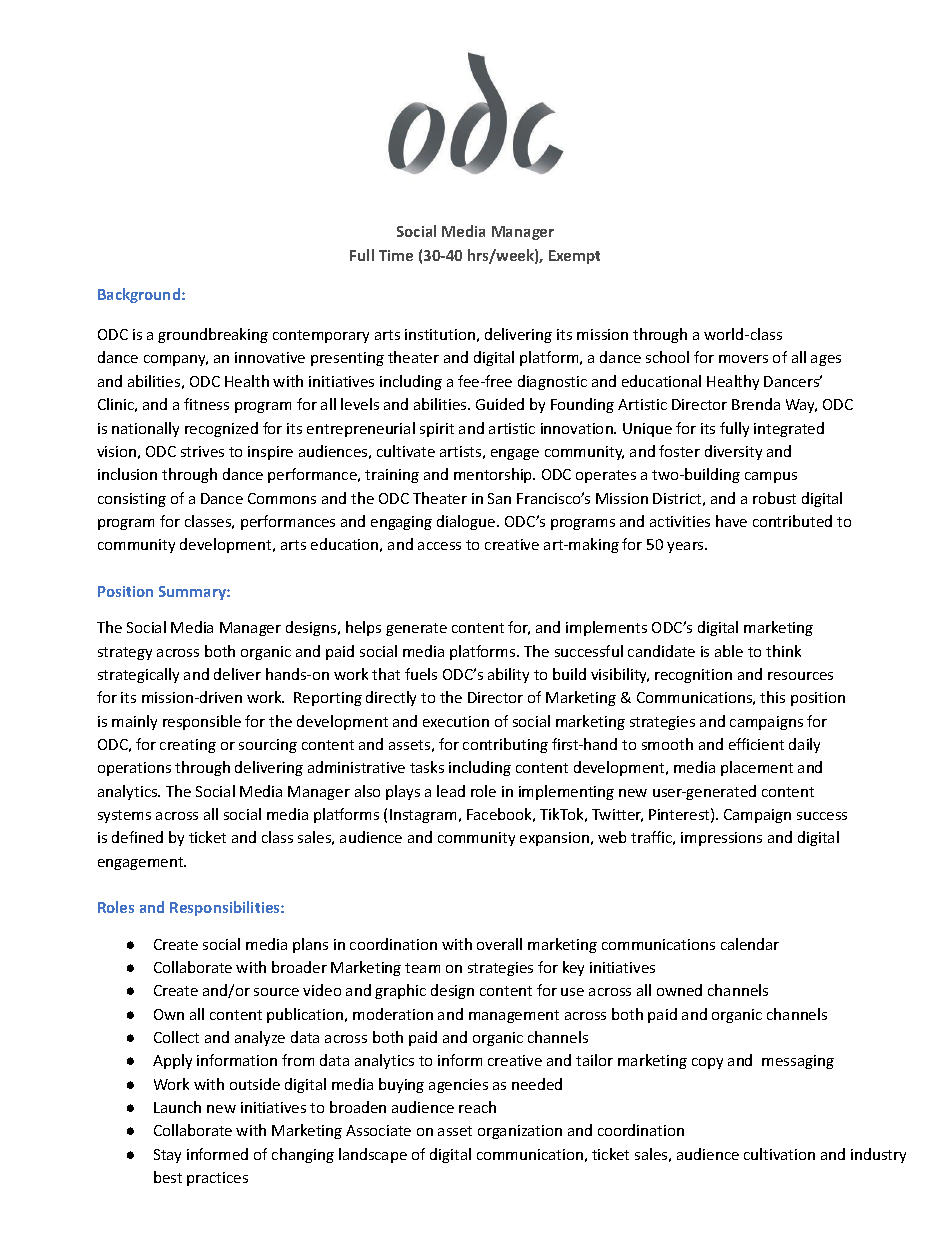 The height and width of the image is (1233, 952). I want to click on Exempt, so click(574, 257).
